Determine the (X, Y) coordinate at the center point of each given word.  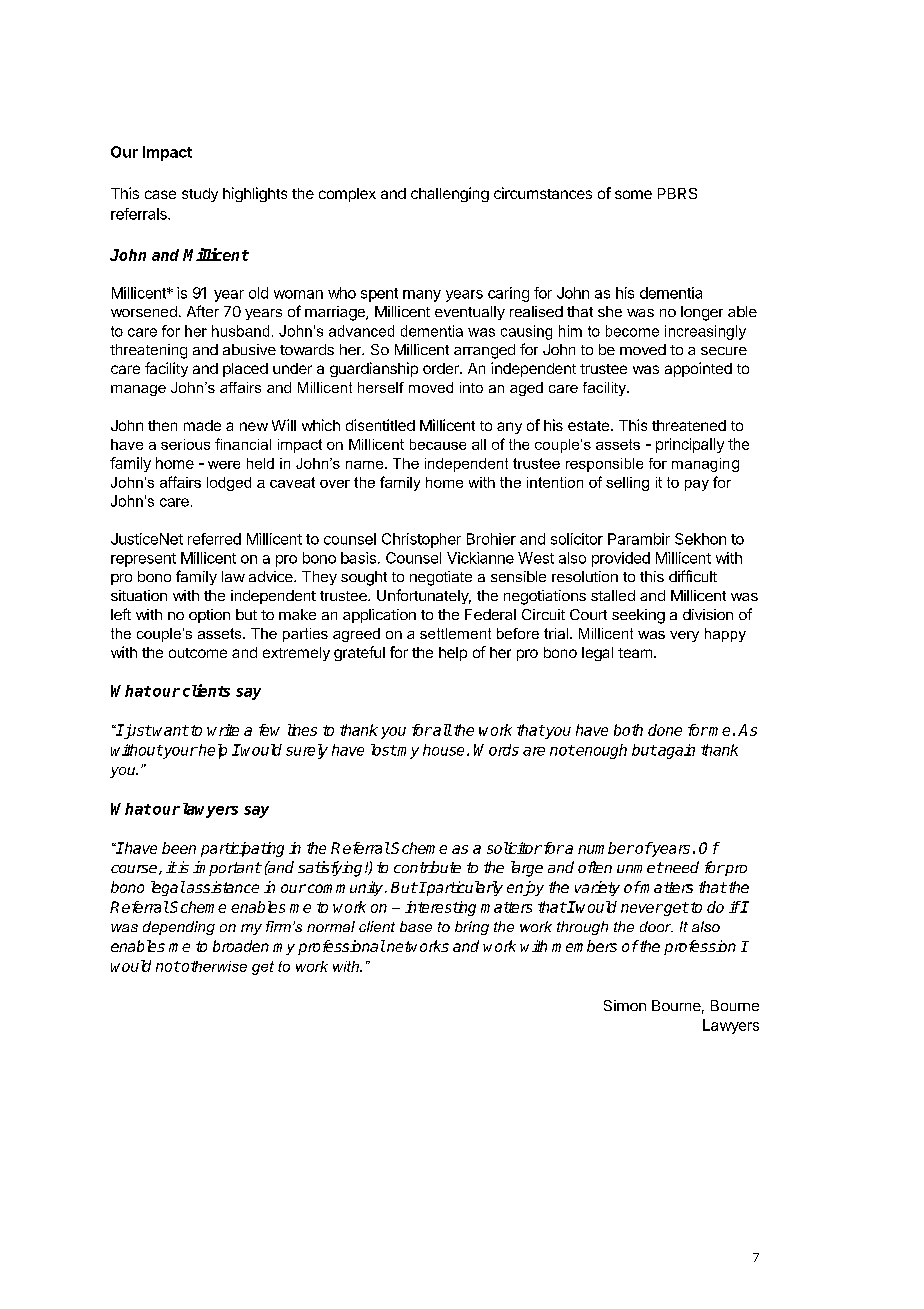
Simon (625, 1005)
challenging (450, 194)
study (200, 195)
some (633, 194)
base (416, 926)
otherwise (213, 966)
